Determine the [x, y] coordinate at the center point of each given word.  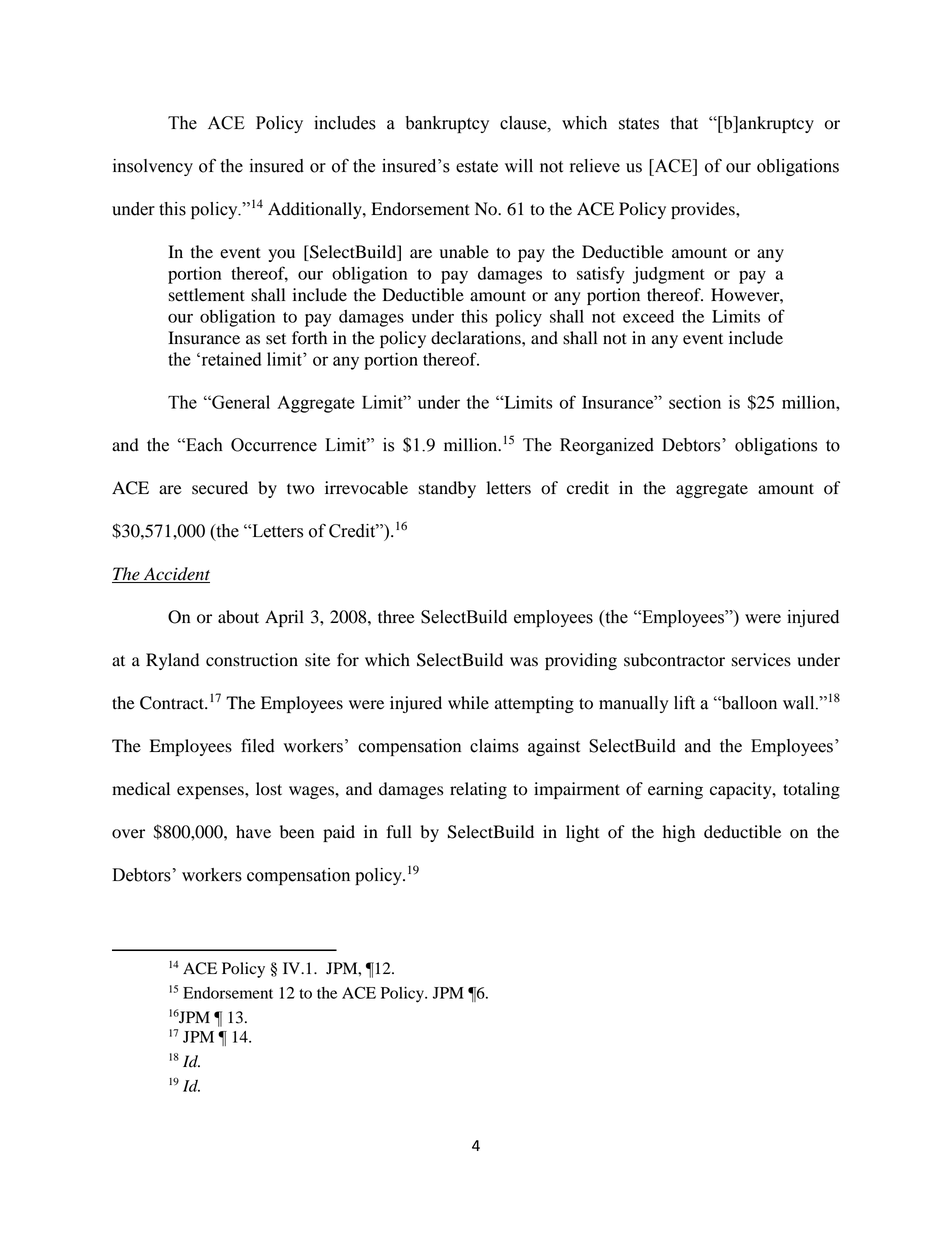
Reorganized [607, 446]
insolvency [153, 167]
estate [477, 167]
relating [478, 790]
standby [447, 489]
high [679, 833]
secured [220, 488]
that [684, 123]
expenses [211, 792]
